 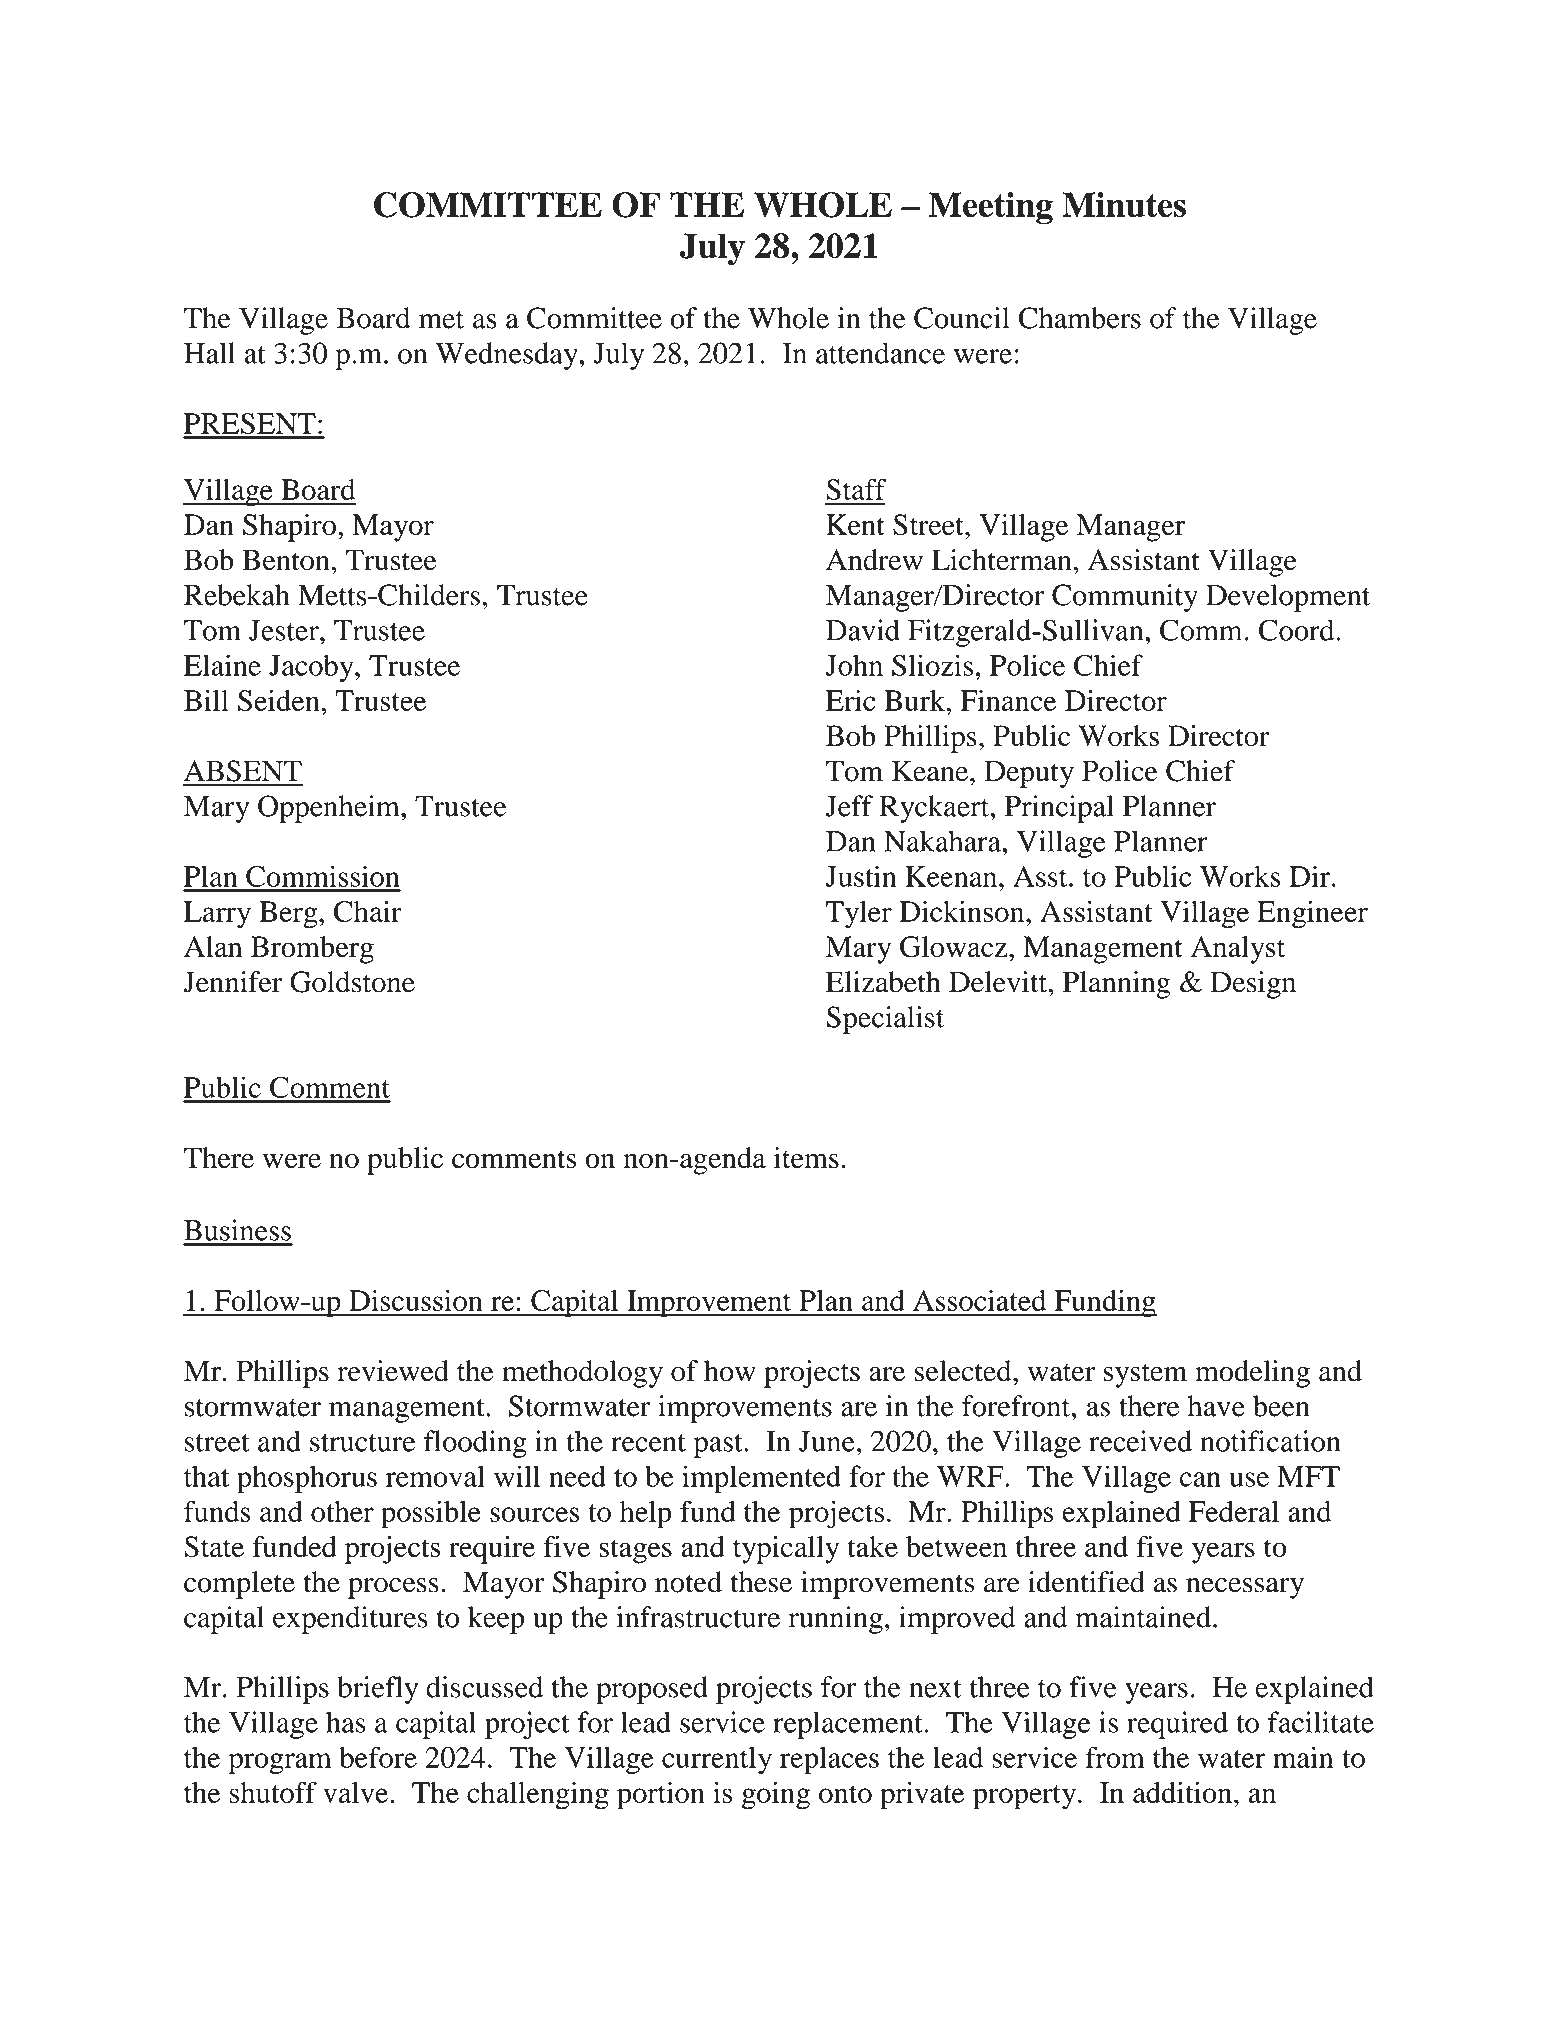 I want to click on Eric, so click(x=850, y=700).
